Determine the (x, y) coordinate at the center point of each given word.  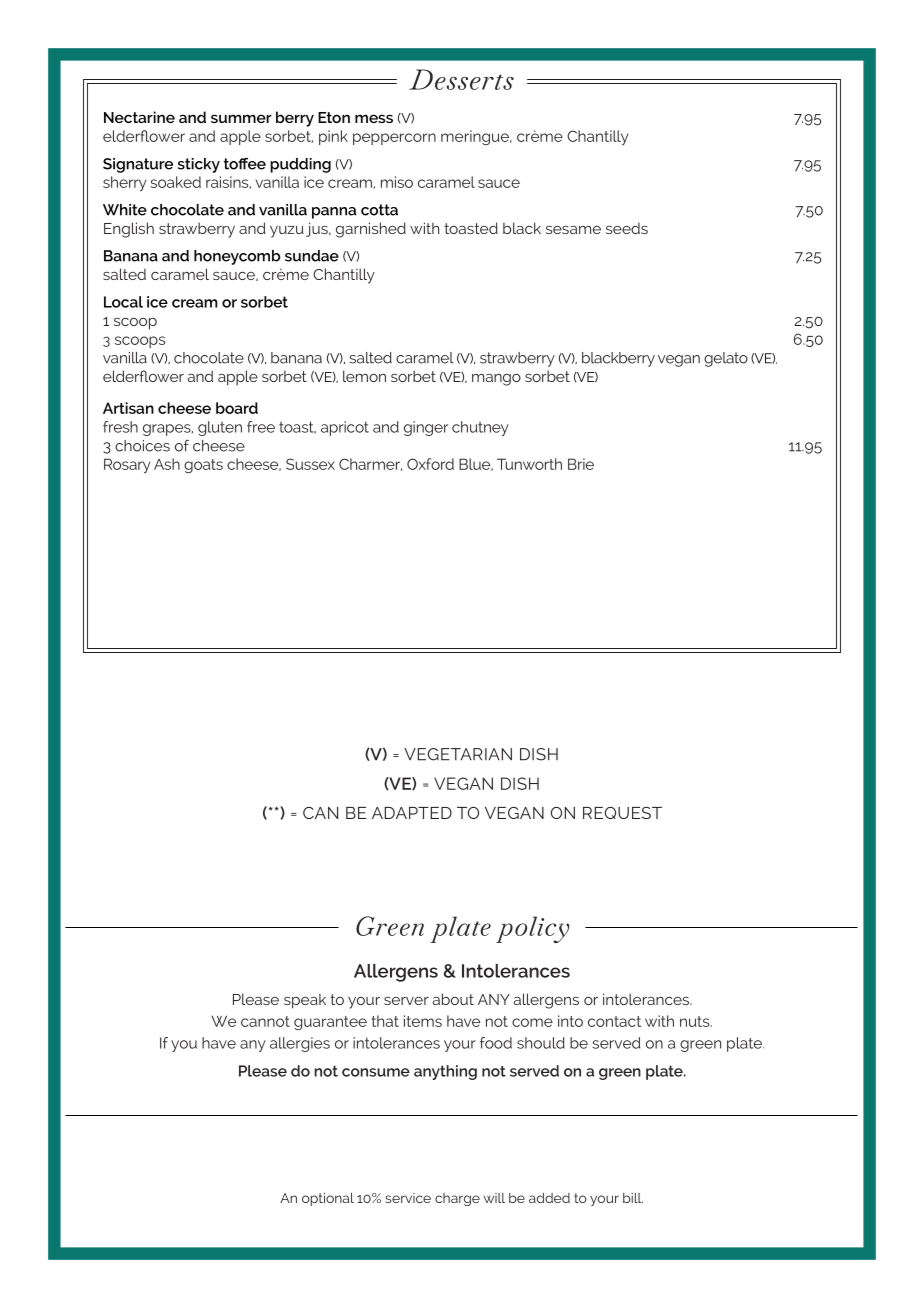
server (406, 1001)
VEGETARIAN (458, 754)
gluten (220, 428)
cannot (265, 1021)
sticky (199, 165)
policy (532, 929)
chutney (480, 428)
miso (397, 182)
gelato (726, 359)
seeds (627, 228)
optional (328, 1199)
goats (203, 466)
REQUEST (622, 813)
